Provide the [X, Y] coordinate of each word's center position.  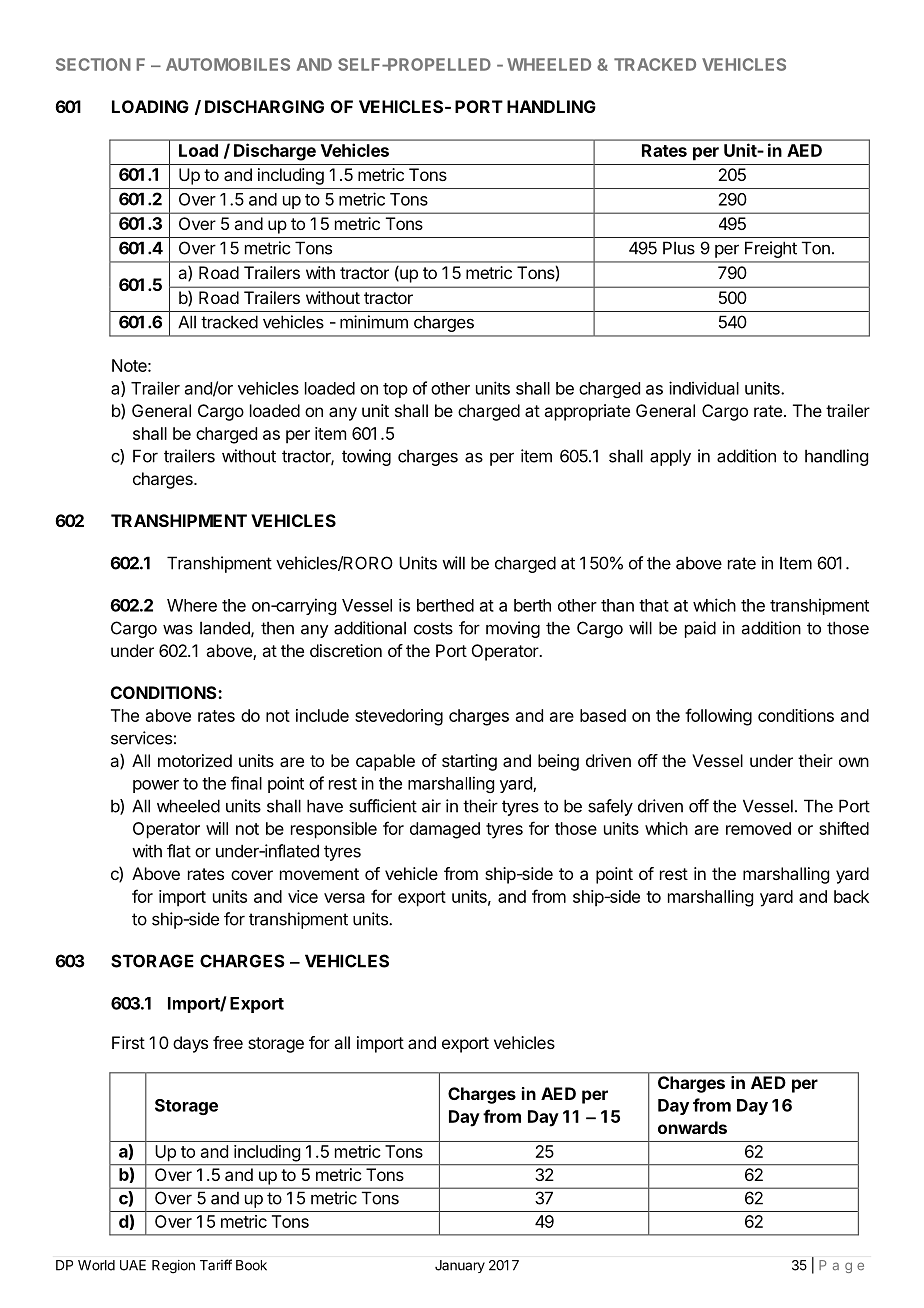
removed [758, 828]
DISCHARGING [264, 106]
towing [366, 457]
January [460, 1266]
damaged [445, 830]
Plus [679, 248]
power [156, 786]
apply [670, 457]
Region [173, 1267]
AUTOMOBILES [228, 64]
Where [192, 605]
